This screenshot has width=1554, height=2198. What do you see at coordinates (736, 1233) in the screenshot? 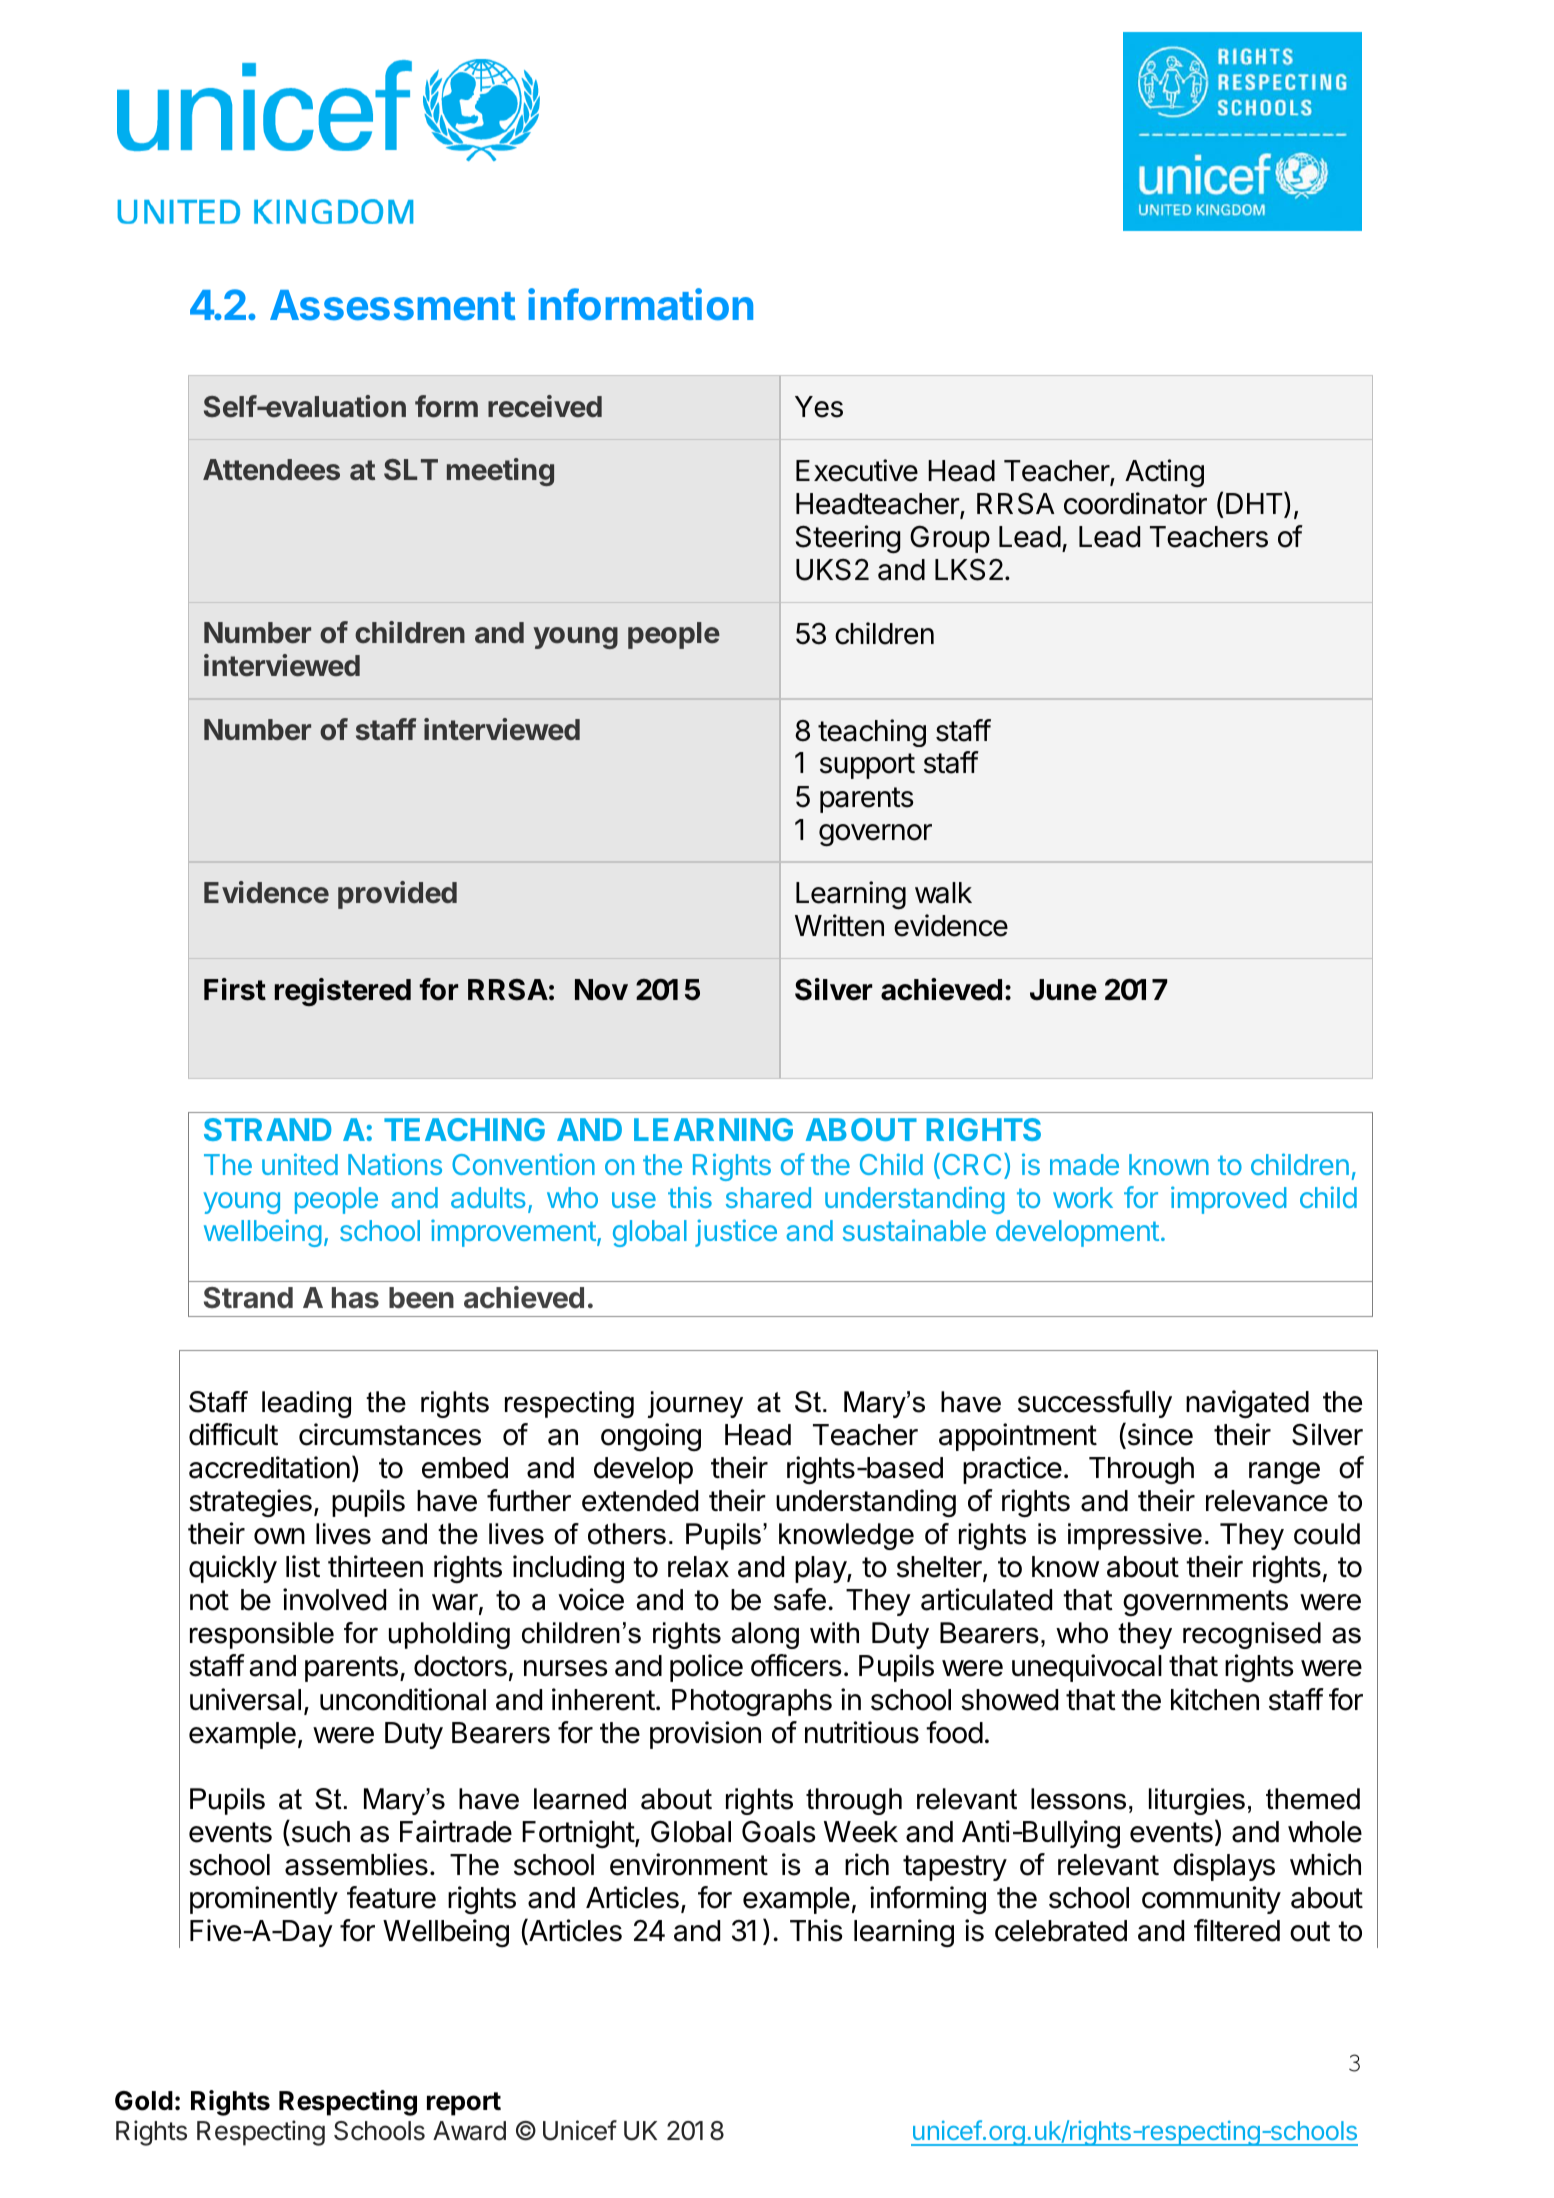
I see `justice` at bounding box center [736, 1233].
